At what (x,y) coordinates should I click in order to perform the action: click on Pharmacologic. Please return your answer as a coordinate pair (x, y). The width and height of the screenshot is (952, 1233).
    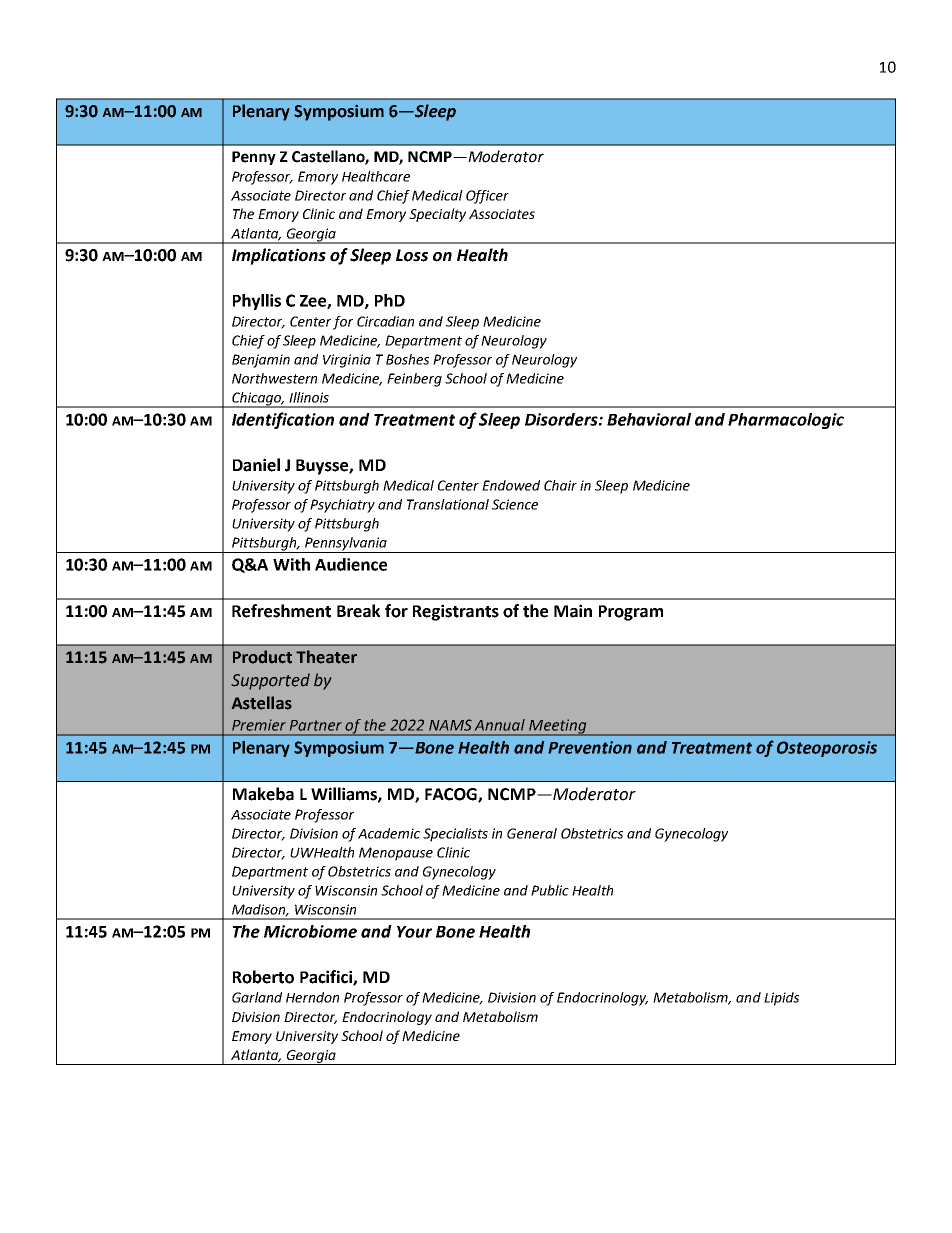
    Looking at the image, I should click on (786, 421).
